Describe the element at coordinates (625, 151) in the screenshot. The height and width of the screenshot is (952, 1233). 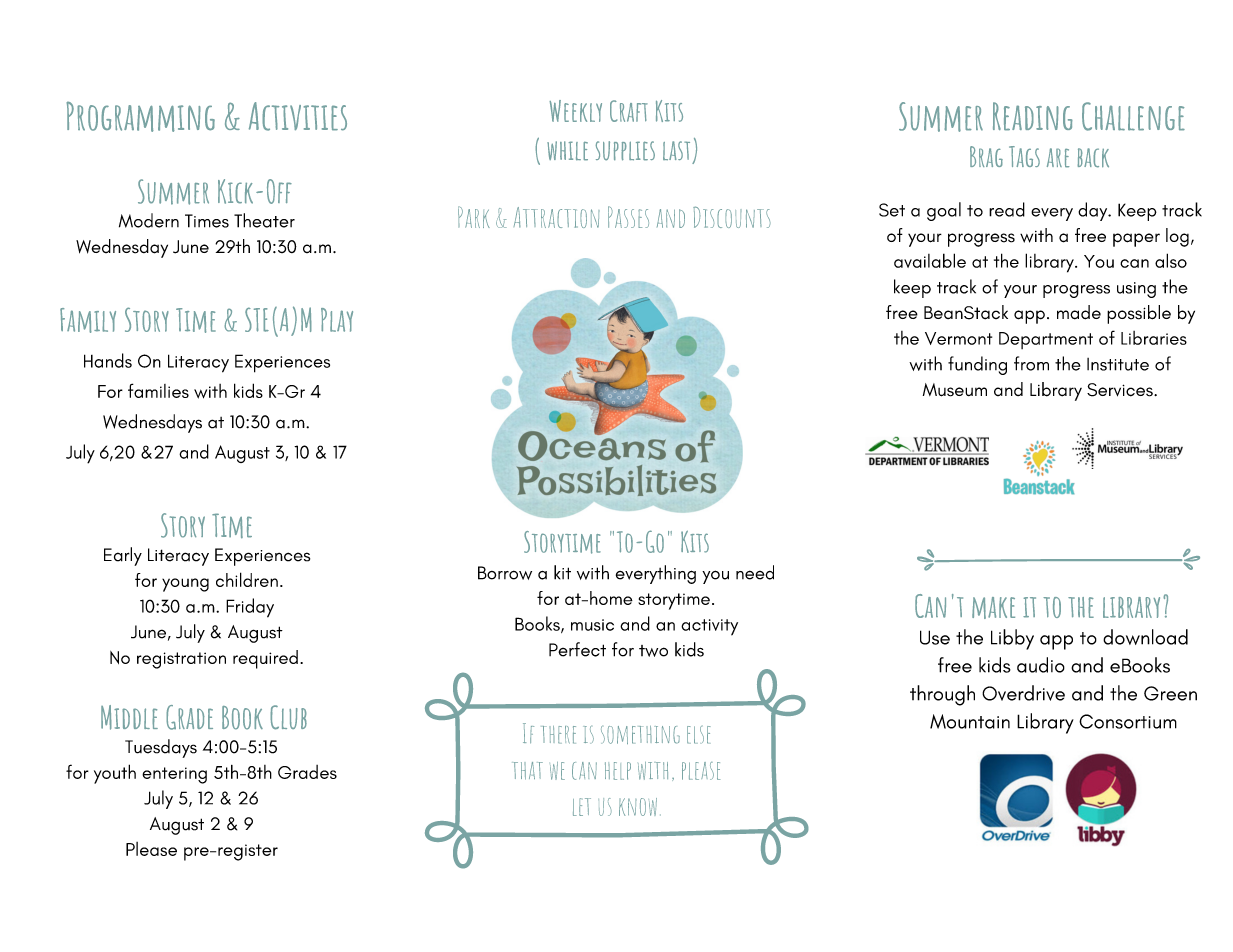
I see `supplies` at that location.
